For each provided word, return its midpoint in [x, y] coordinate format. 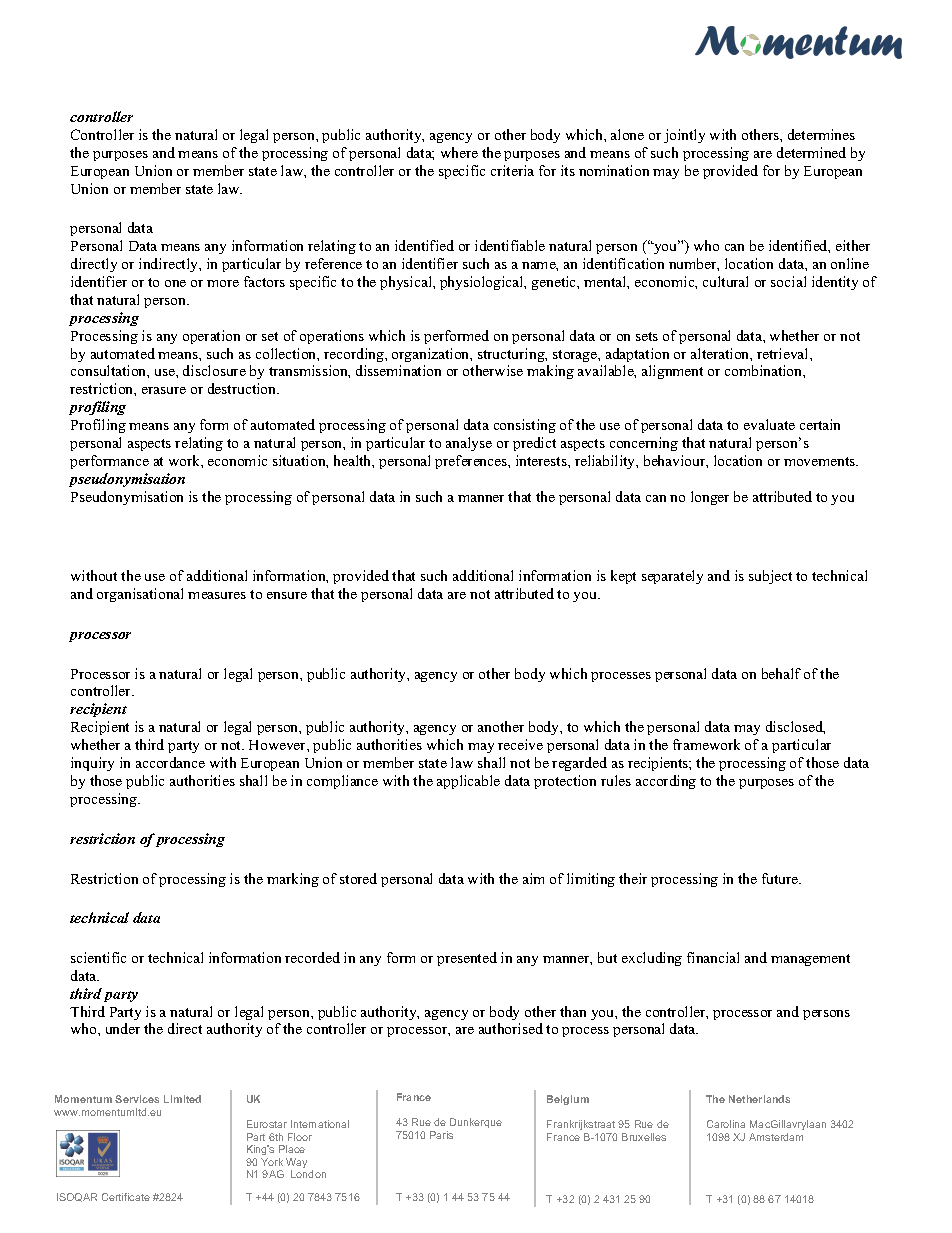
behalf [781, 673]
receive [520, 744]
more [223, 283]
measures [217, 595]
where [459, 152]
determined [811, 152]
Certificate [126, 1197]
